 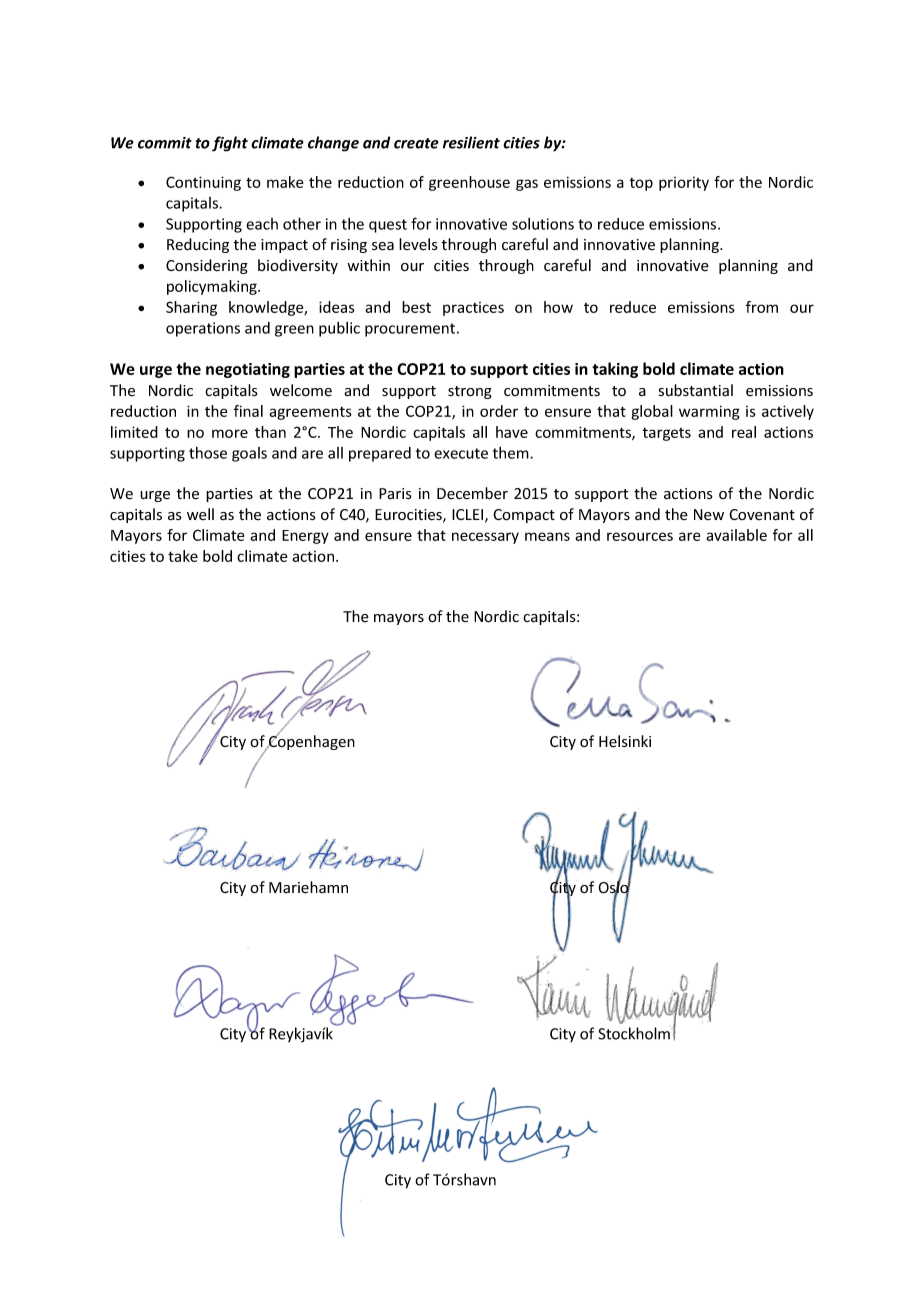 What do you see at coordinates (635, 1033) in the image?
I see `Stockholm` at bounding box center [635, 1033].
